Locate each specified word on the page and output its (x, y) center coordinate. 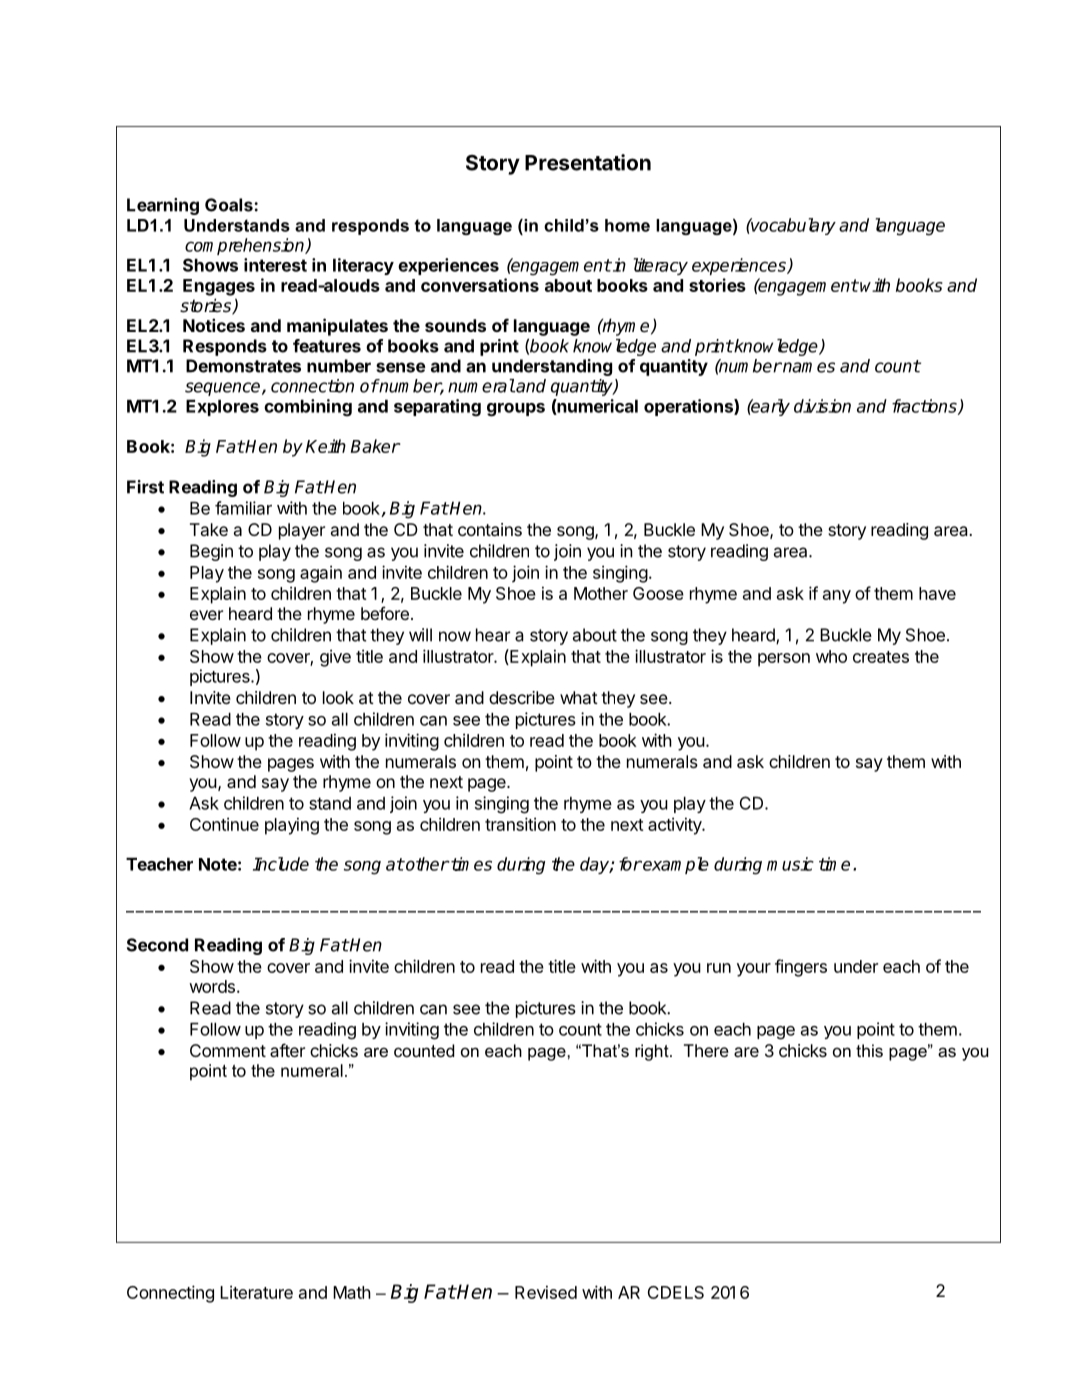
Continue (224, 824)
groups (516, 410)
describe (522, 697)
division (822, 406)
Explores (222, 408)
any (837, 597)
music (790, 864)
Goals (230, 205)
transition (520, 824)
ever (206, 615)
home (627, 225)
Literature (256, 1292)
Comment (228, 1050)
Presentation (588, 162)
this (869, 1050)
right (653, 1052)
